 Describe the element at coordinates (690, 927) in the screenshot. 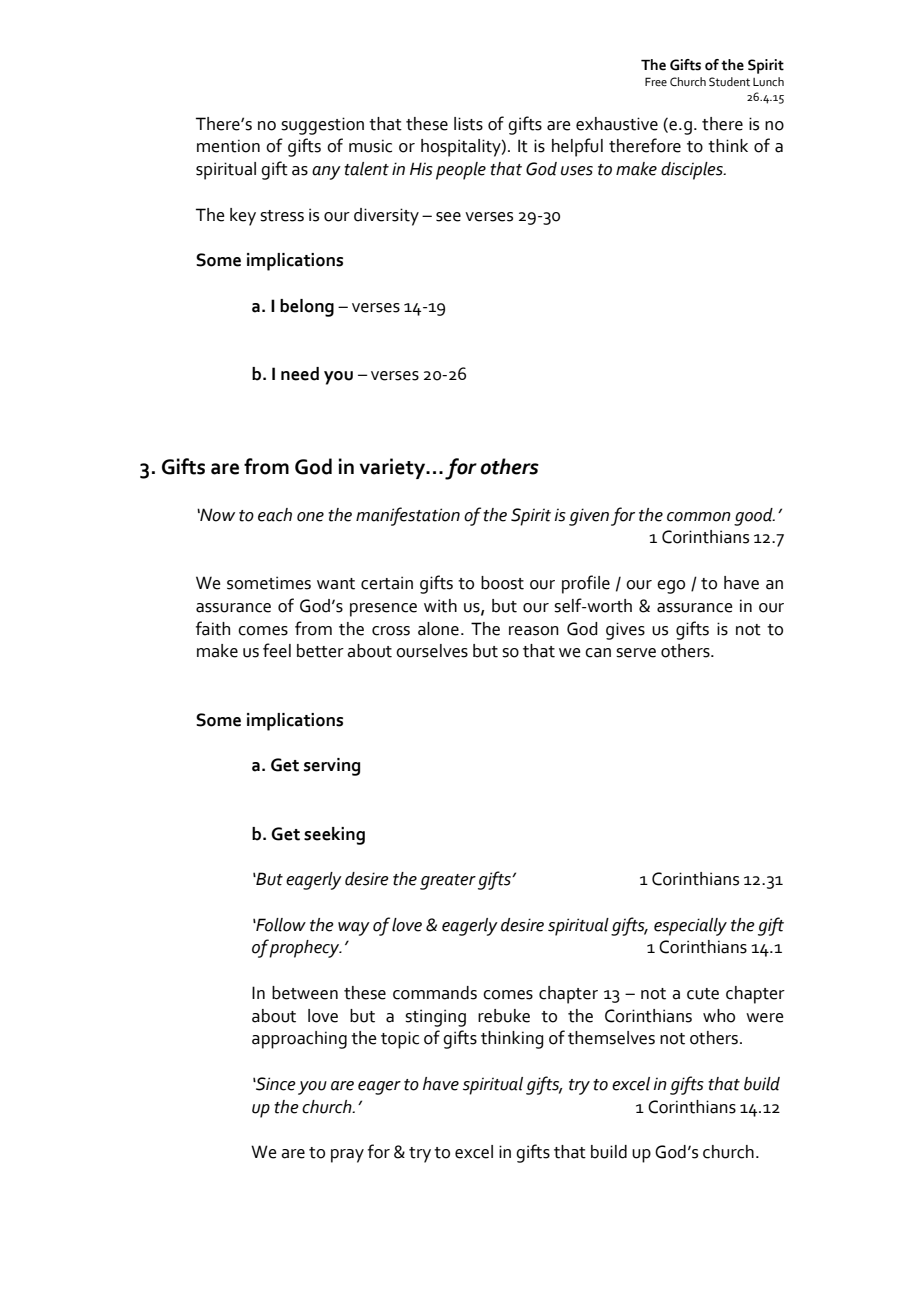

I see `especially` at that location.
